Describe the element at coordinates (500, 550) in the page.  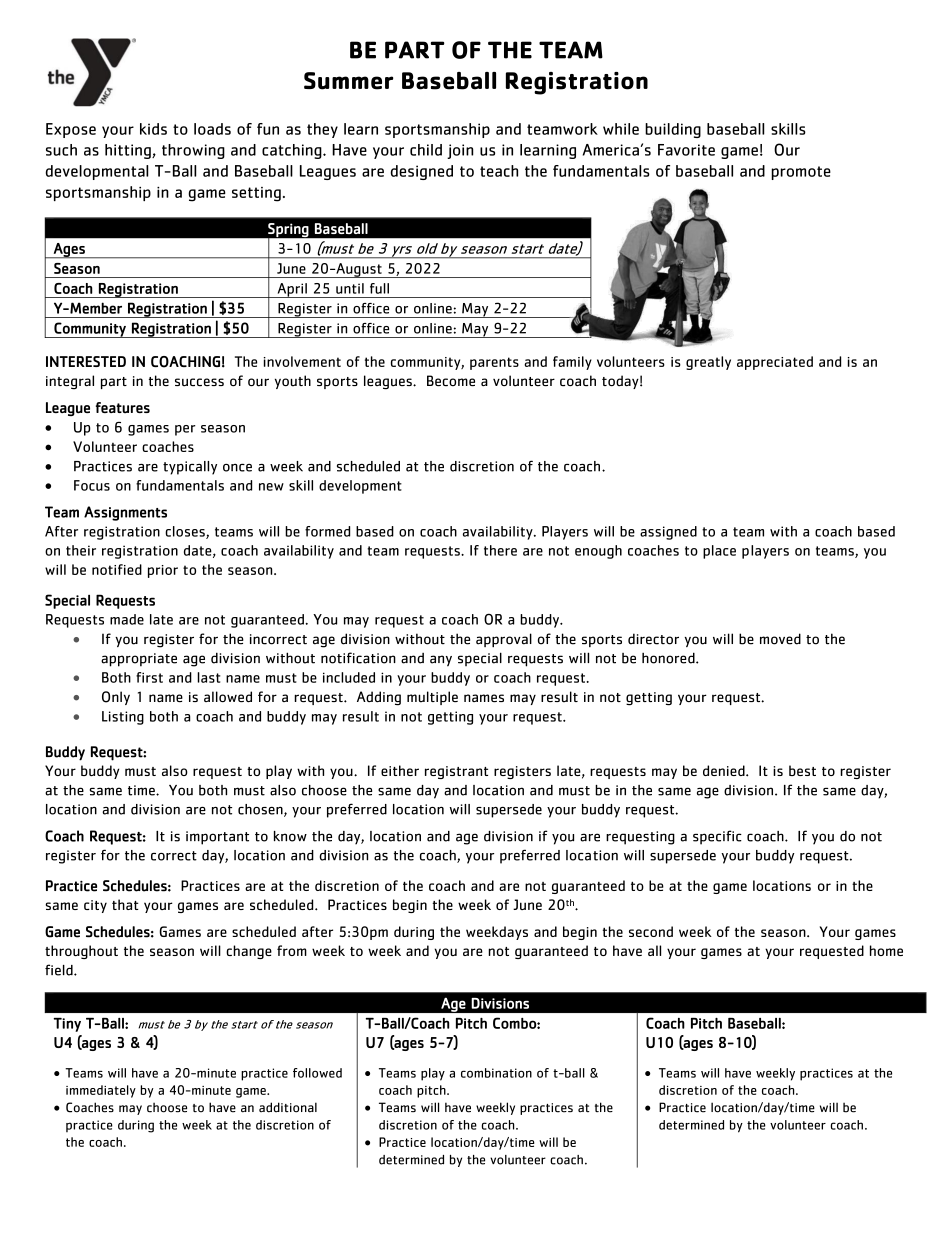
I see `there` at that location.
